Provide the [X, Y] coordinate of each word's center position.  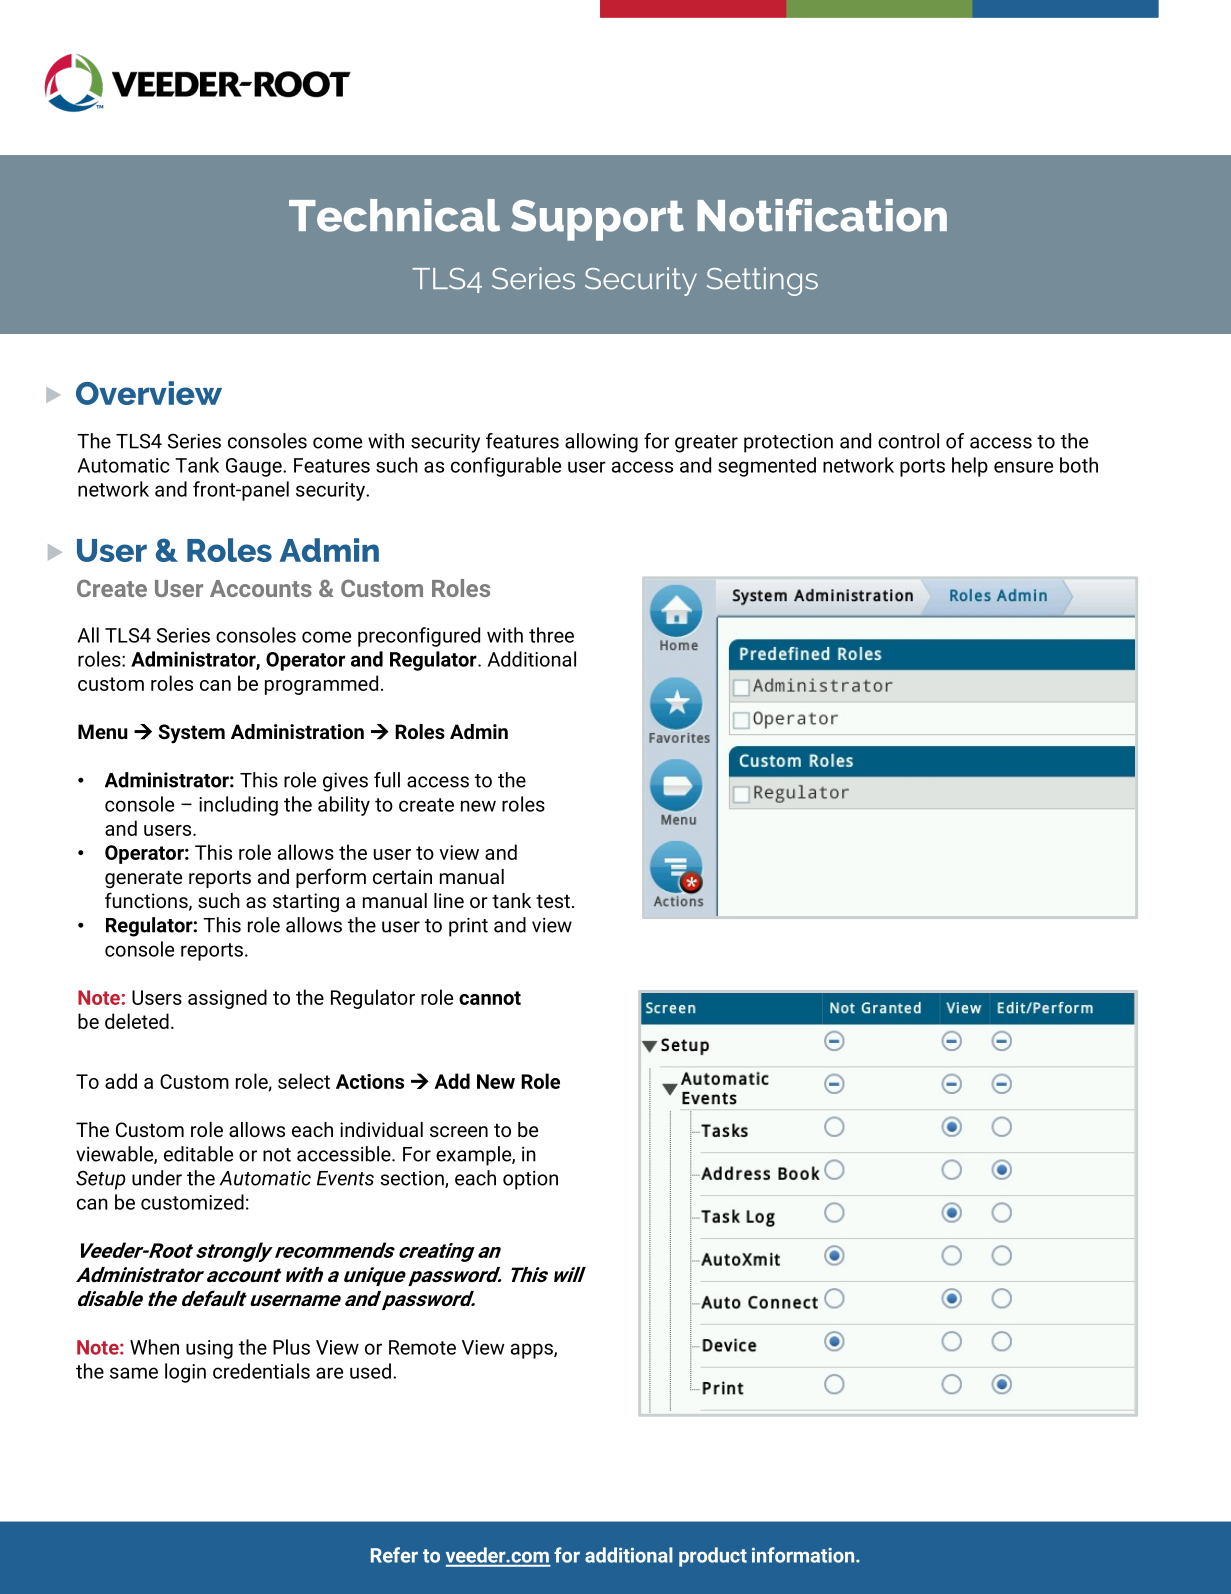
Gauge [255, 467]
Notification [822, 215]
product [713, 1557]
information [804, 1555]
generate [143, 879]
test [553, 901]
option [530, 1180]
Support [597, 220]
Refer [394, 1555]
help [970, 467]
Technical [394, 215]
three [551, 635]
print [468, 927]
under [157, 1178]
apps [533, 1351]
